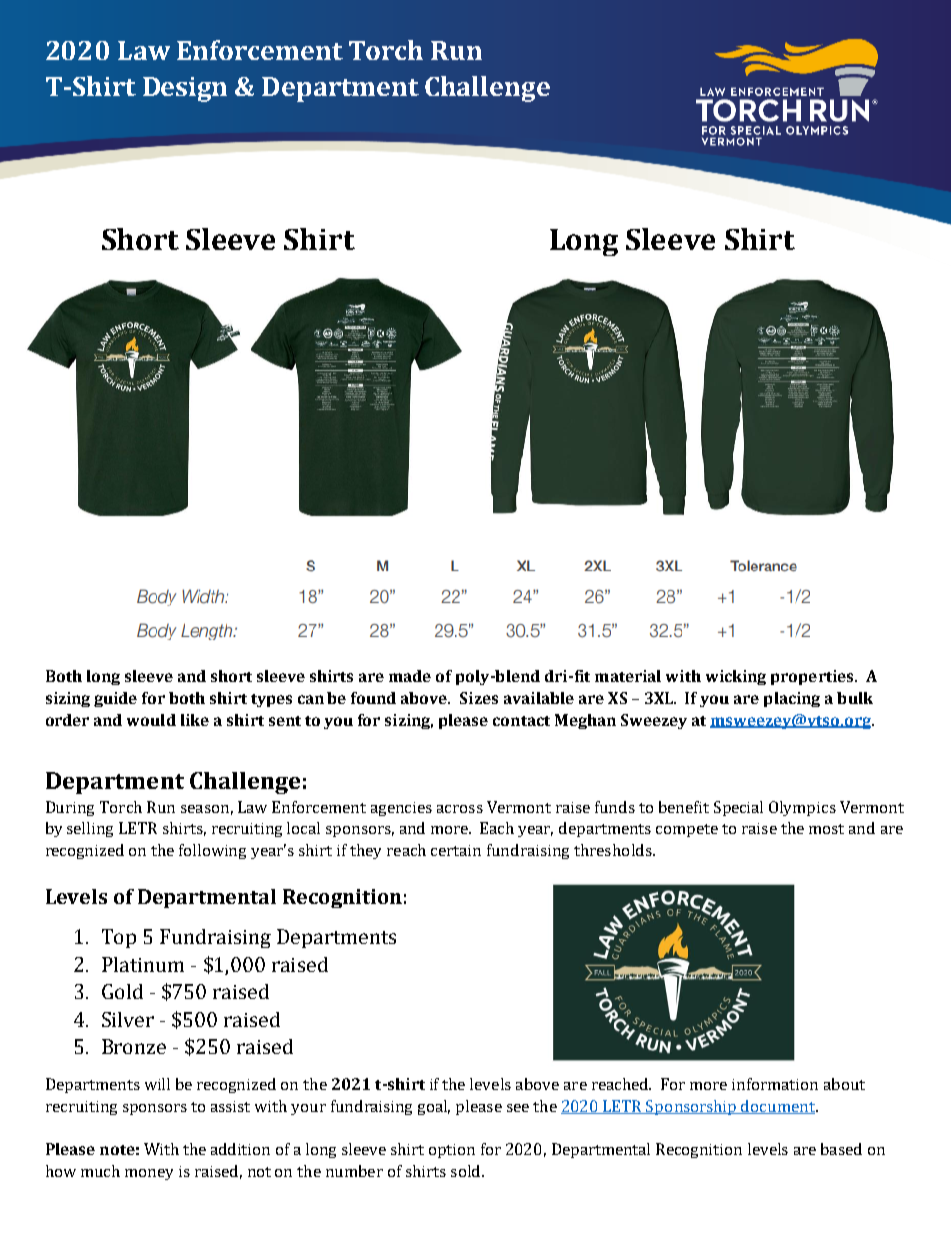  What do you see at coordinates (479, 698) in the screenshot?
I see `Sizes` at bounding box center [479, 698].
